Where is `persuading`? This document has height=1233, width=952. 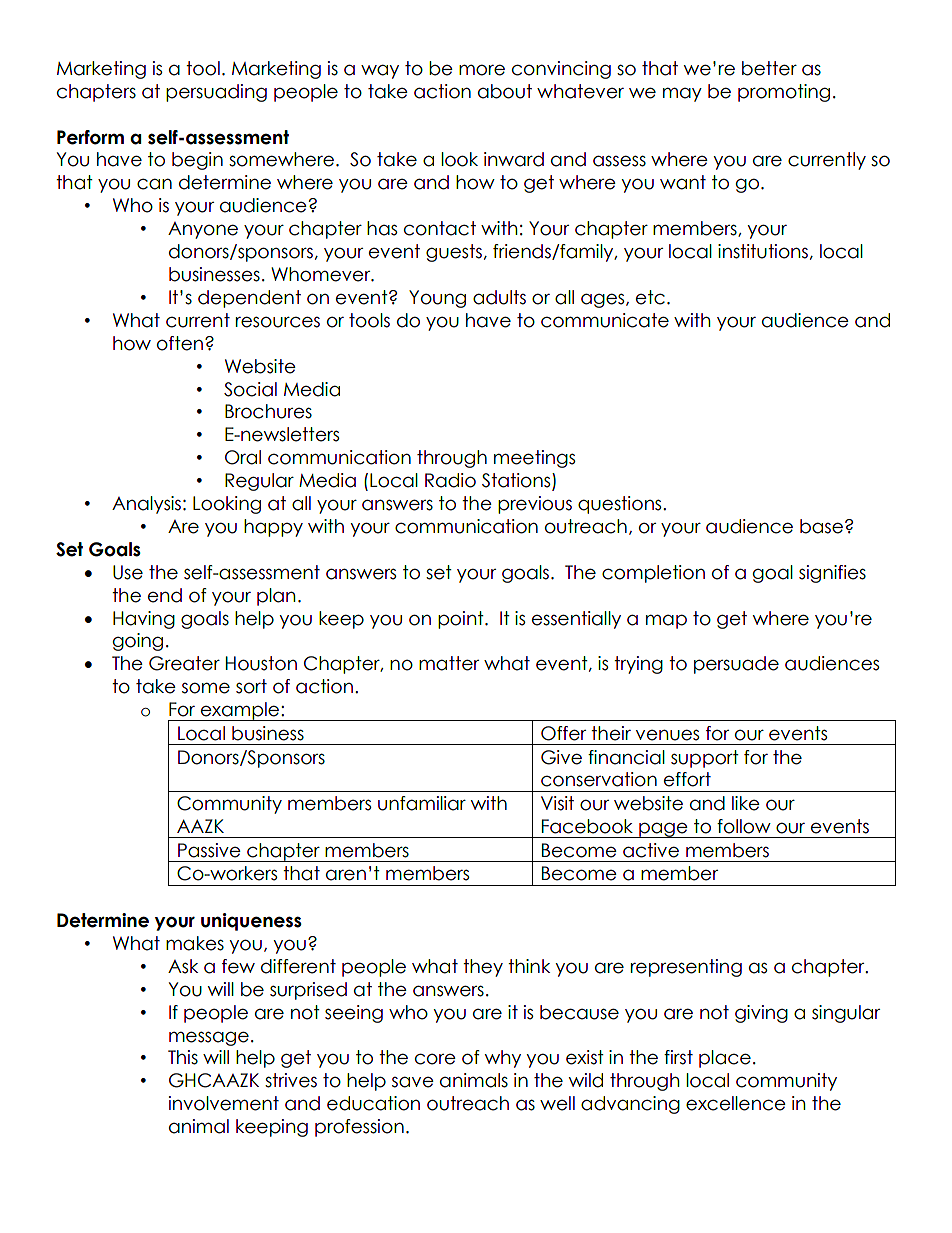 persuading is located at coordinates (216, 93).
